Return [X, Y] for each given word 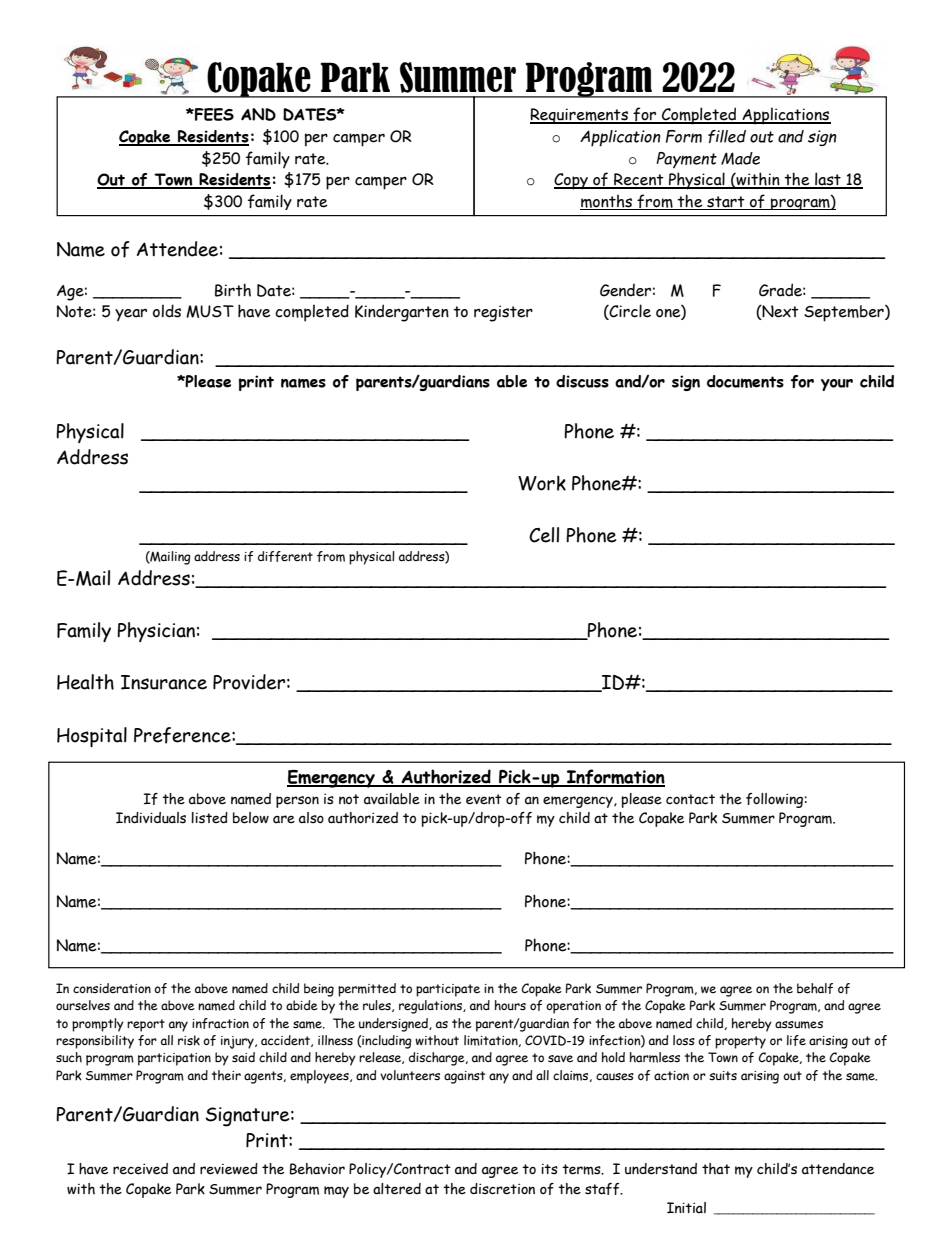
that [716, 1169]
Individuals [151, 818]
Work [542, 483]
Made [740, 158]
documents [745, 381]
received [140, 1169]
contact [690, 799]
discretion [502, 1189]
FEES [213, 114]
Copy [572, 181]
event [484, 799]
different [285, 556]
